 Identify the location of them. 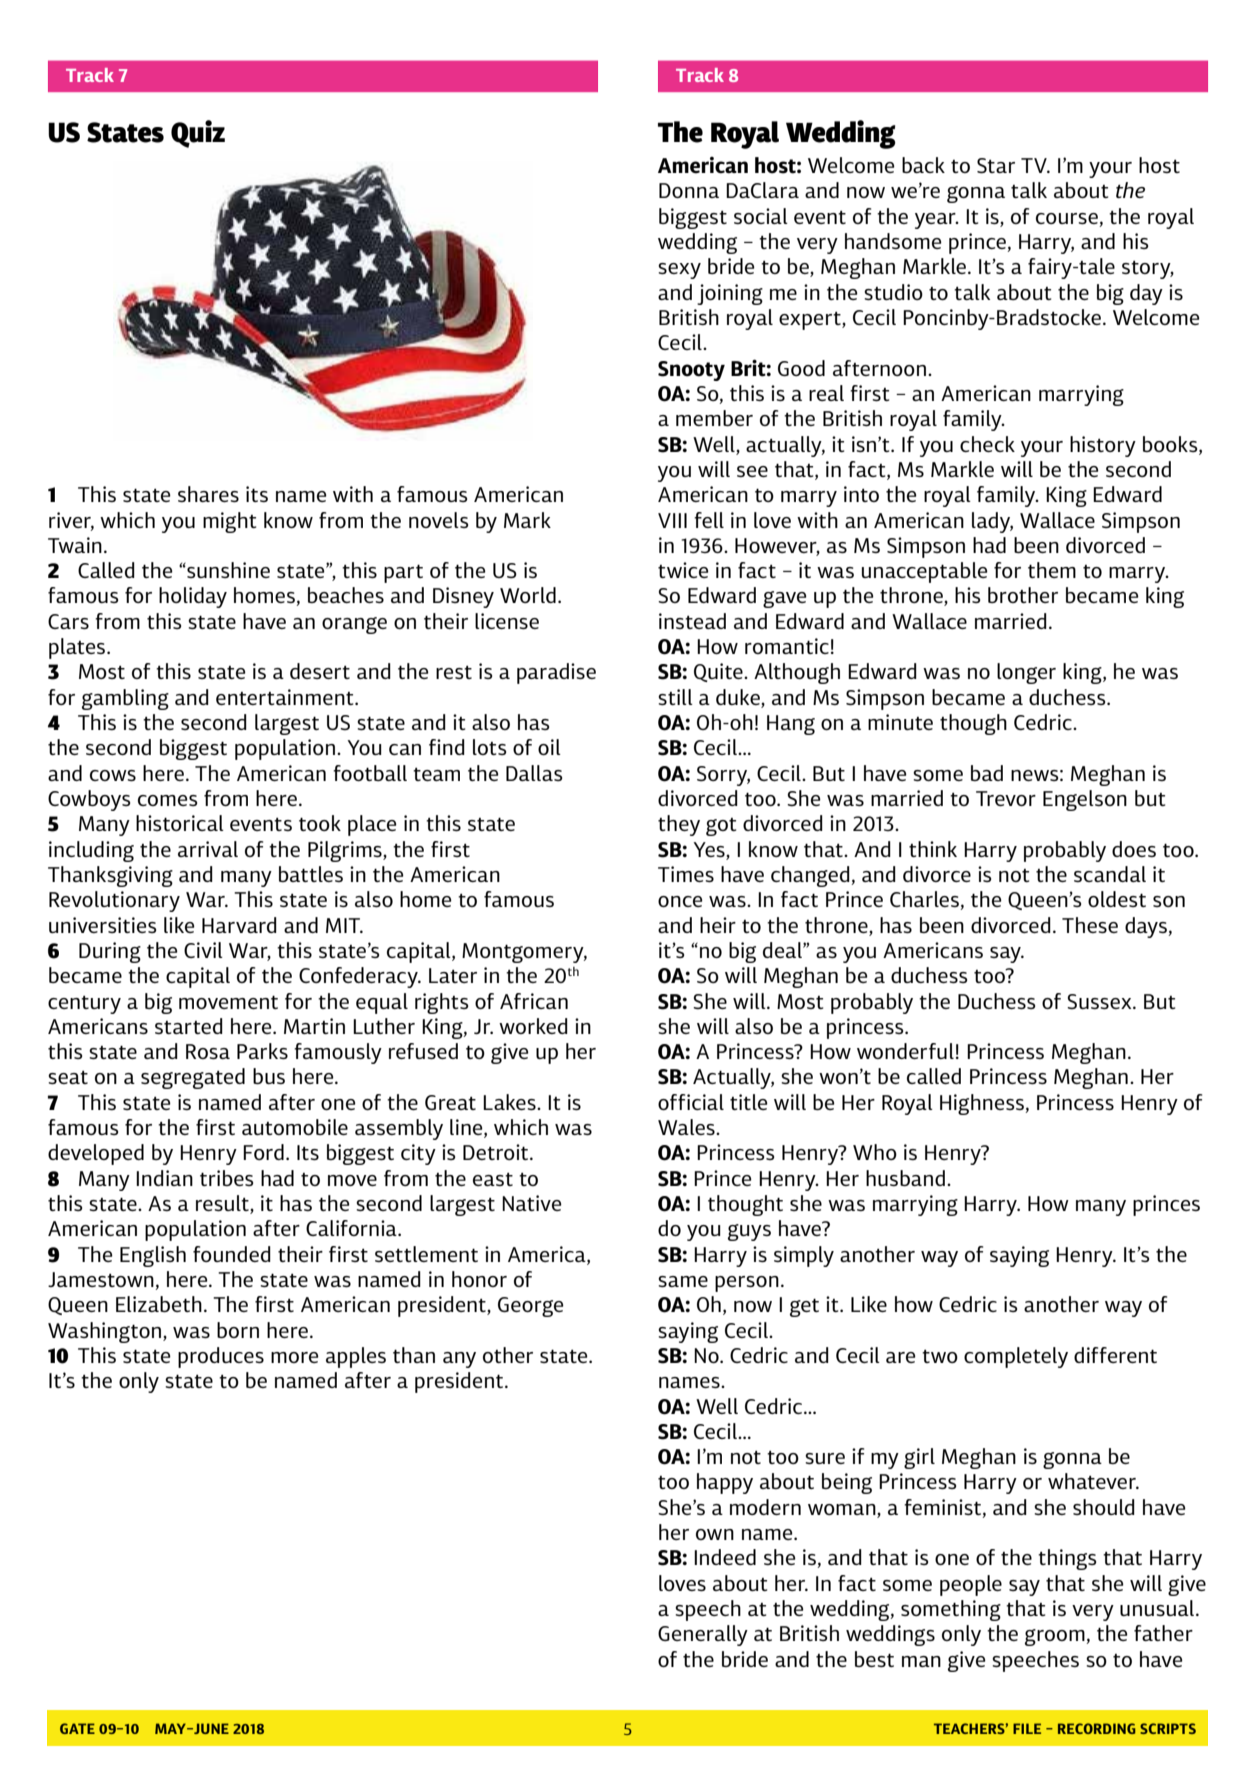
(1052, 570).
